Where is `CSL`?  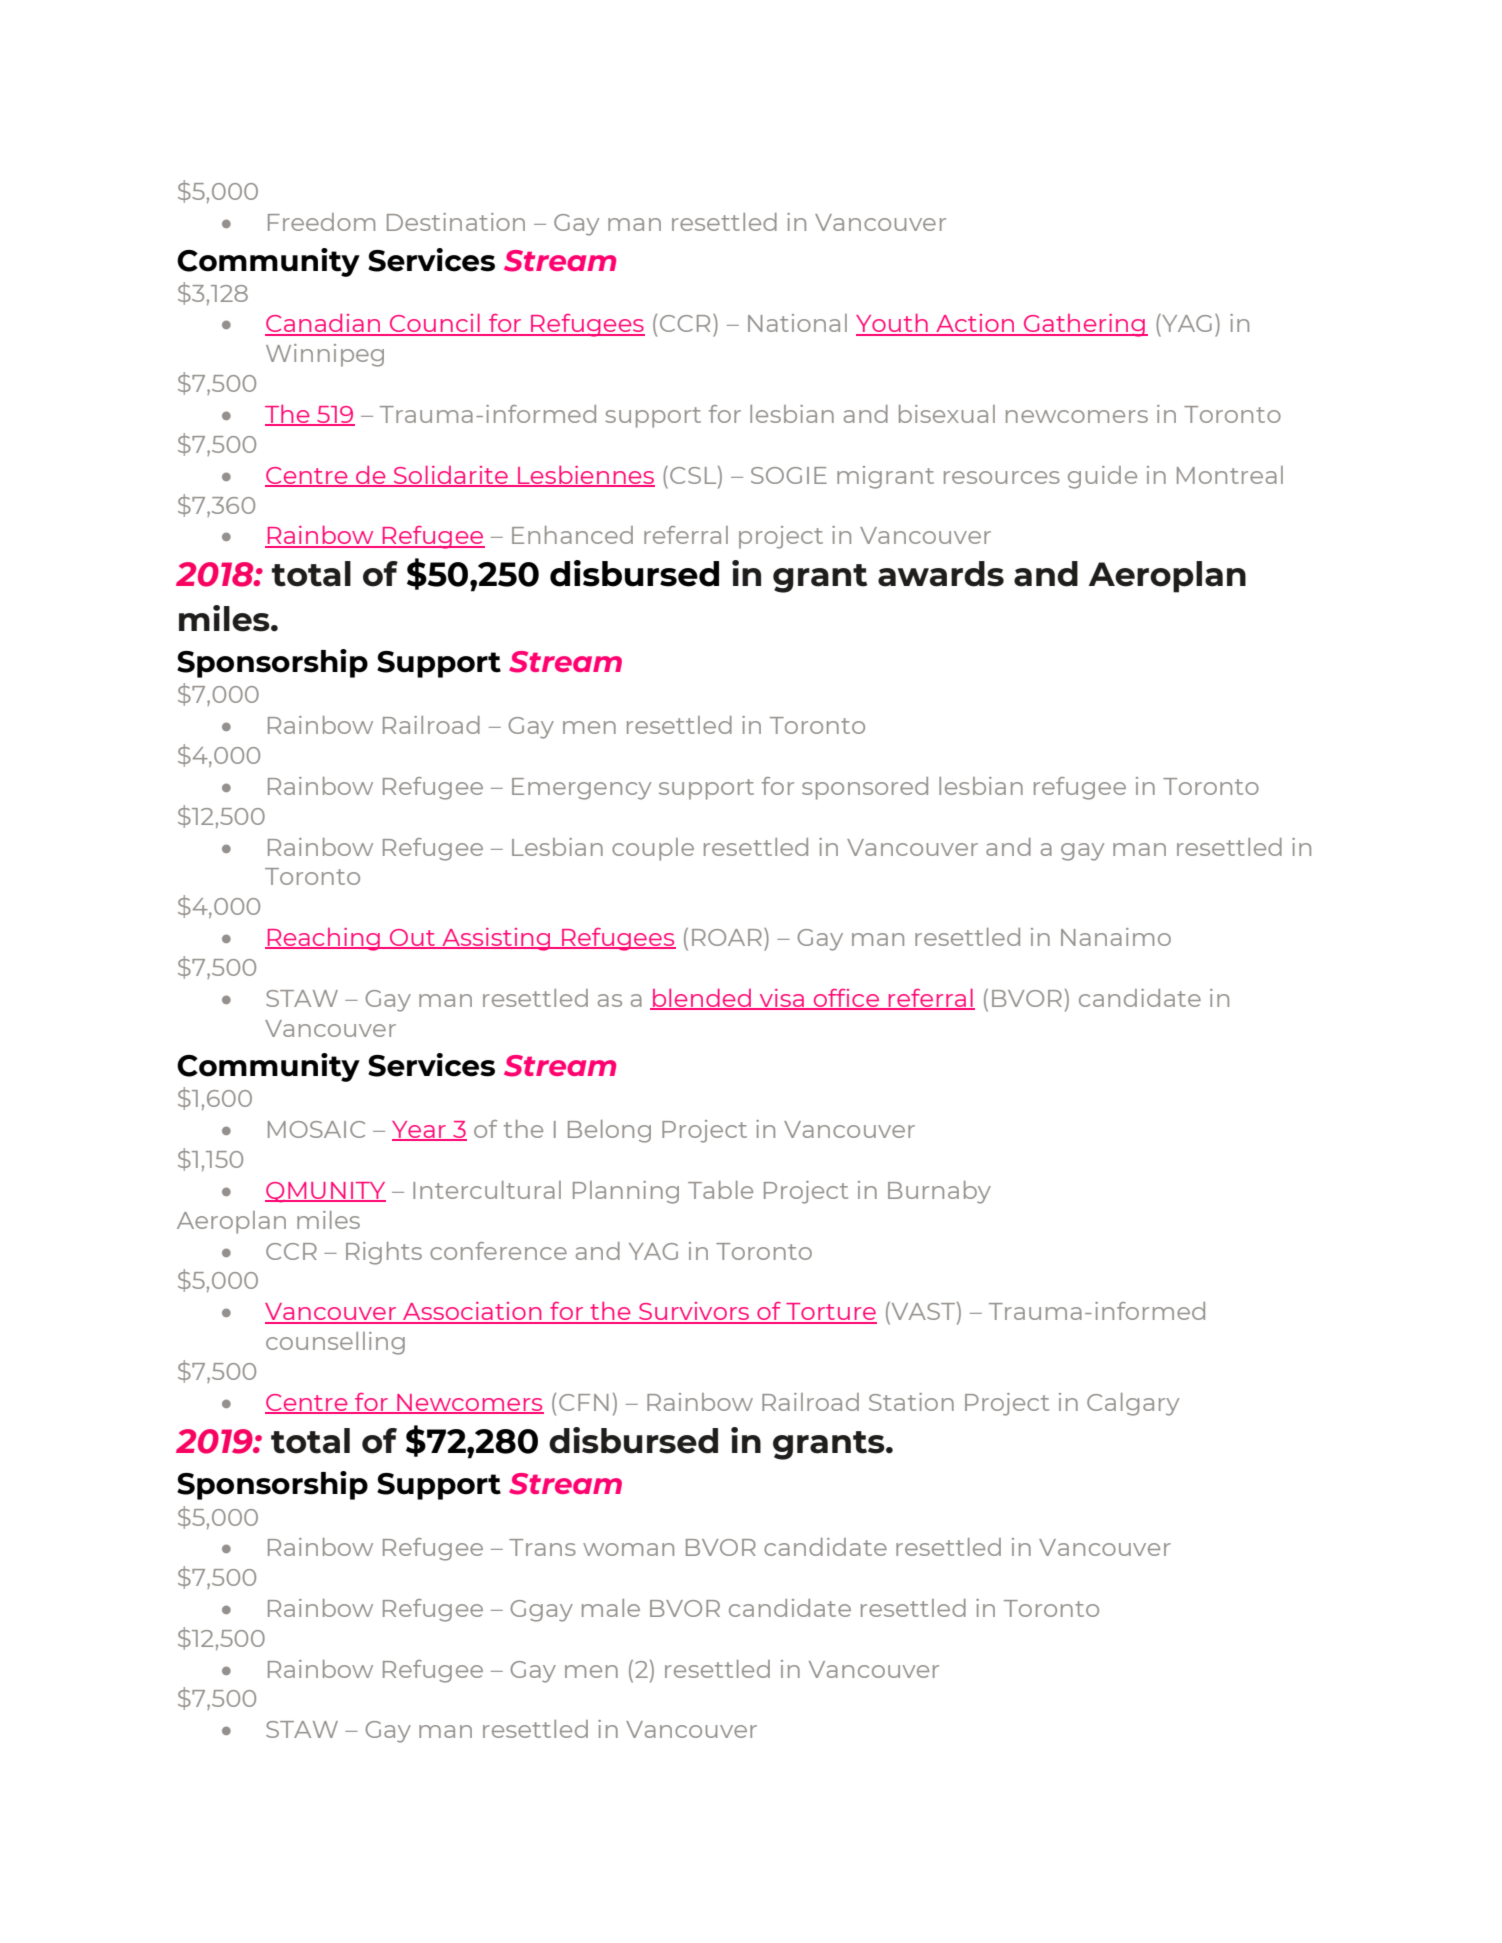 CSL is located at coordinates (694, 475).
